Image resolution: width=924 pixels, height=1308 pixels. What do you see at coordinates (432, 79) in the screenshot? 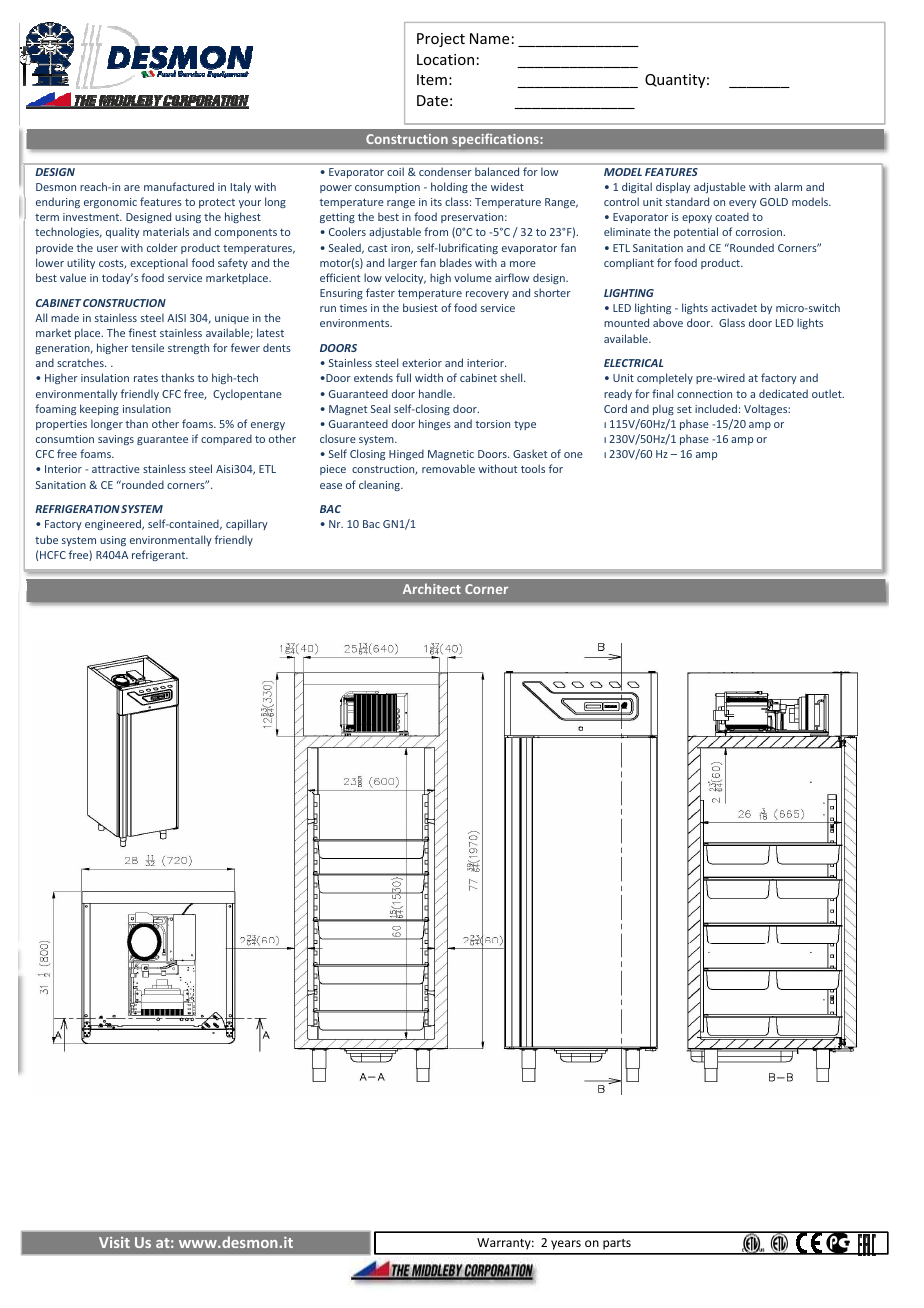
I see `Item` at bounding box center [432, 79].
